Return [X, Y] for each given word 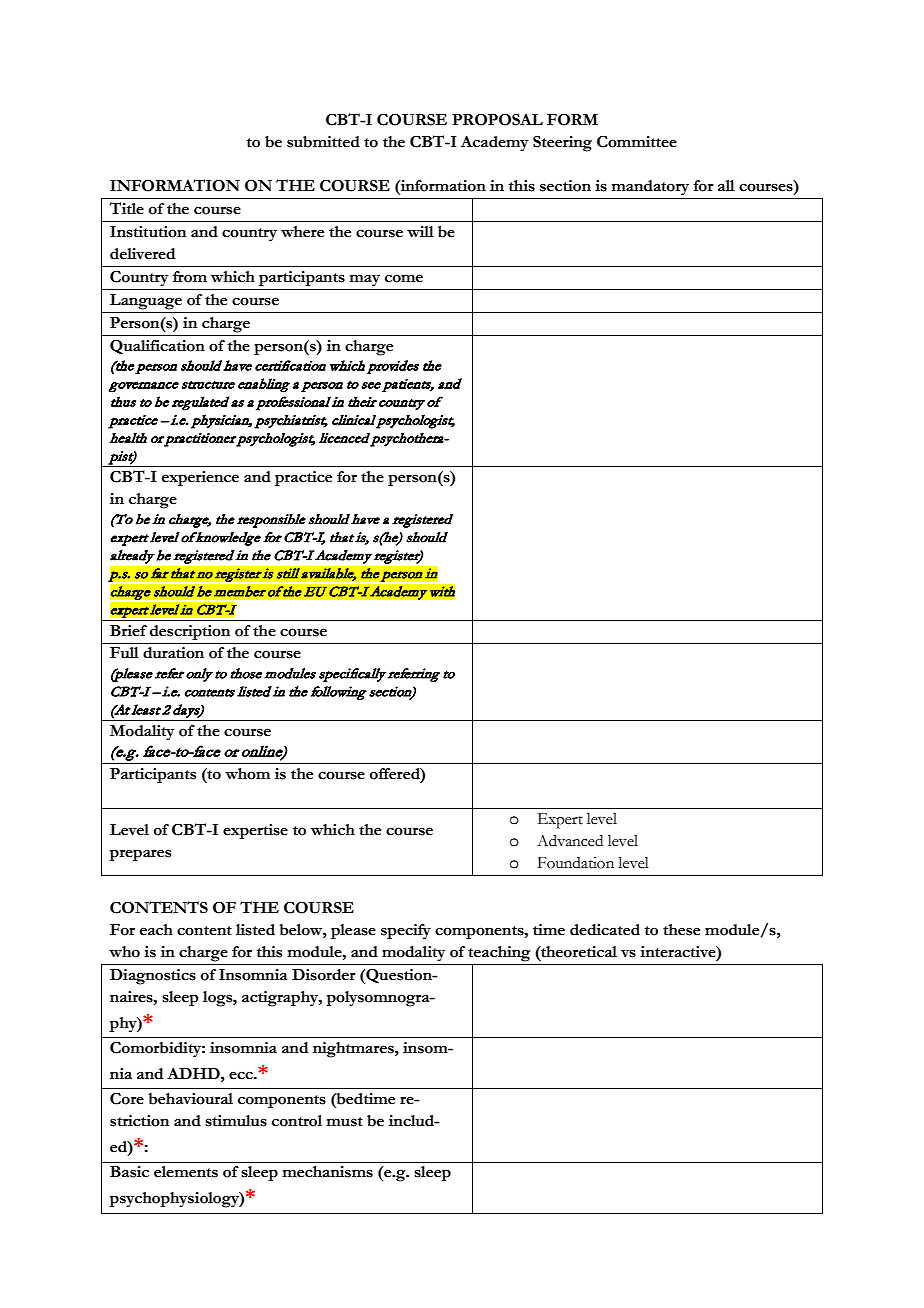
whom [247, 774]
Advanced [570, 841]
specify [406, 932]
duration [173, 653]
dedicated [605, 930]
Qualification [157, 346]
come [404, 278]
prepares [140, 855]
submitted [323, 142]
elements [186, 1172]
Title [126, 208]
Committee [637, 141]
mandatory [650, 188]
